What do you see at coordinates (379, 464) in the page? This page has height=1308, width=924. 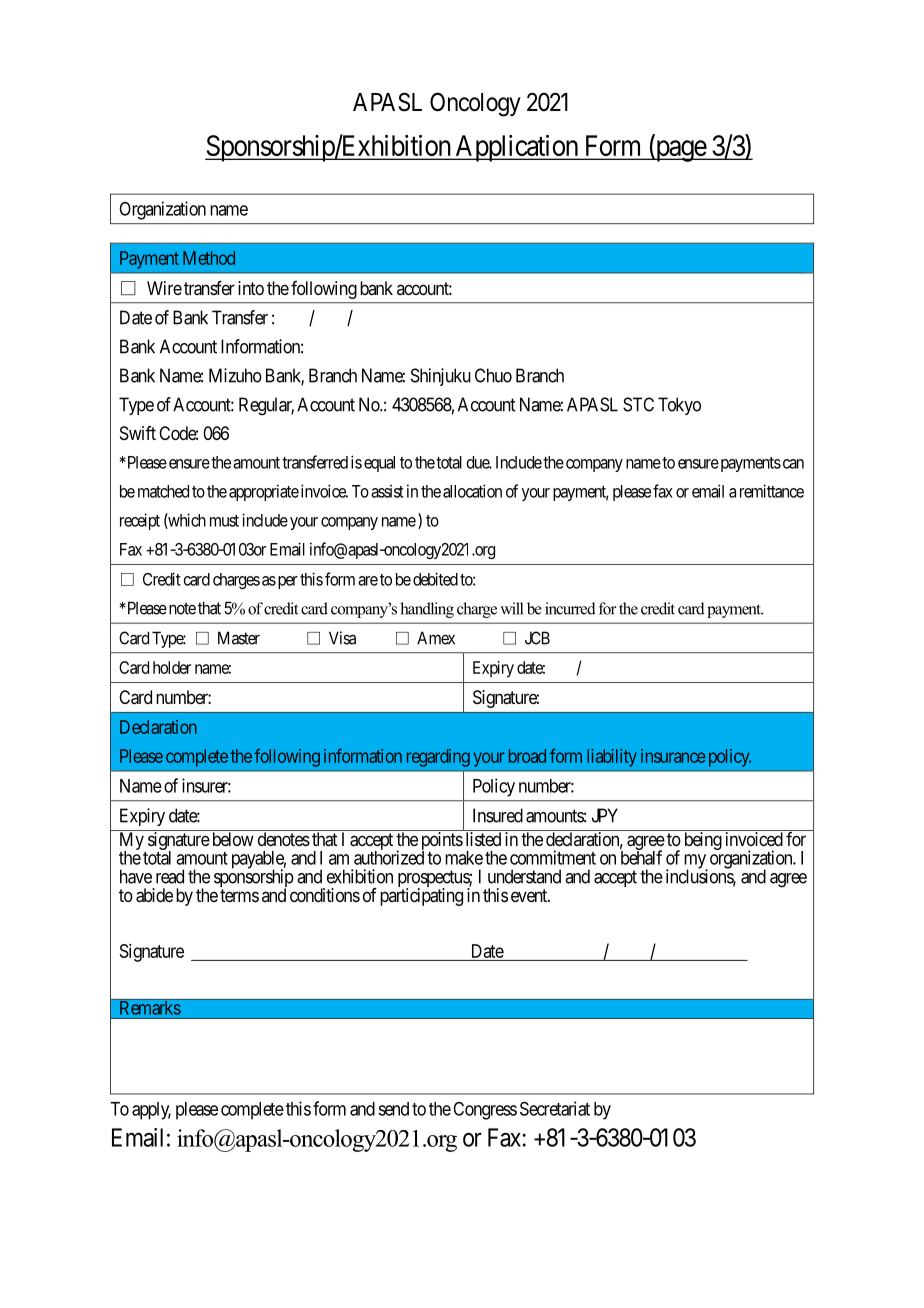 I see `equal` at bounding box center [379, 464].
